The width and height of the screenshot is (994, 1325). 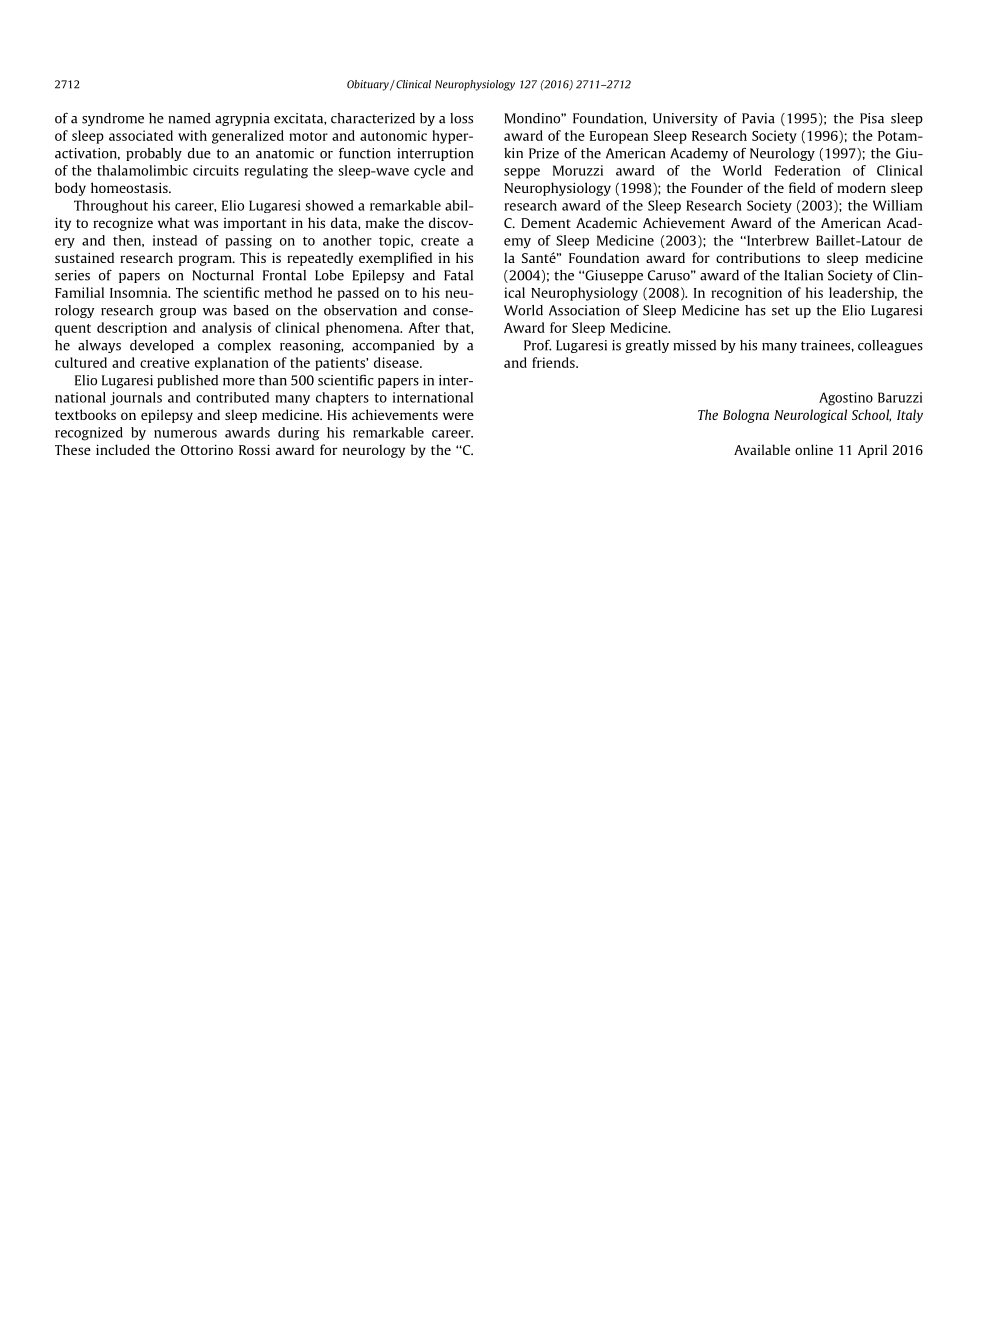 I want to click on were, so click(x=458, y=416).
